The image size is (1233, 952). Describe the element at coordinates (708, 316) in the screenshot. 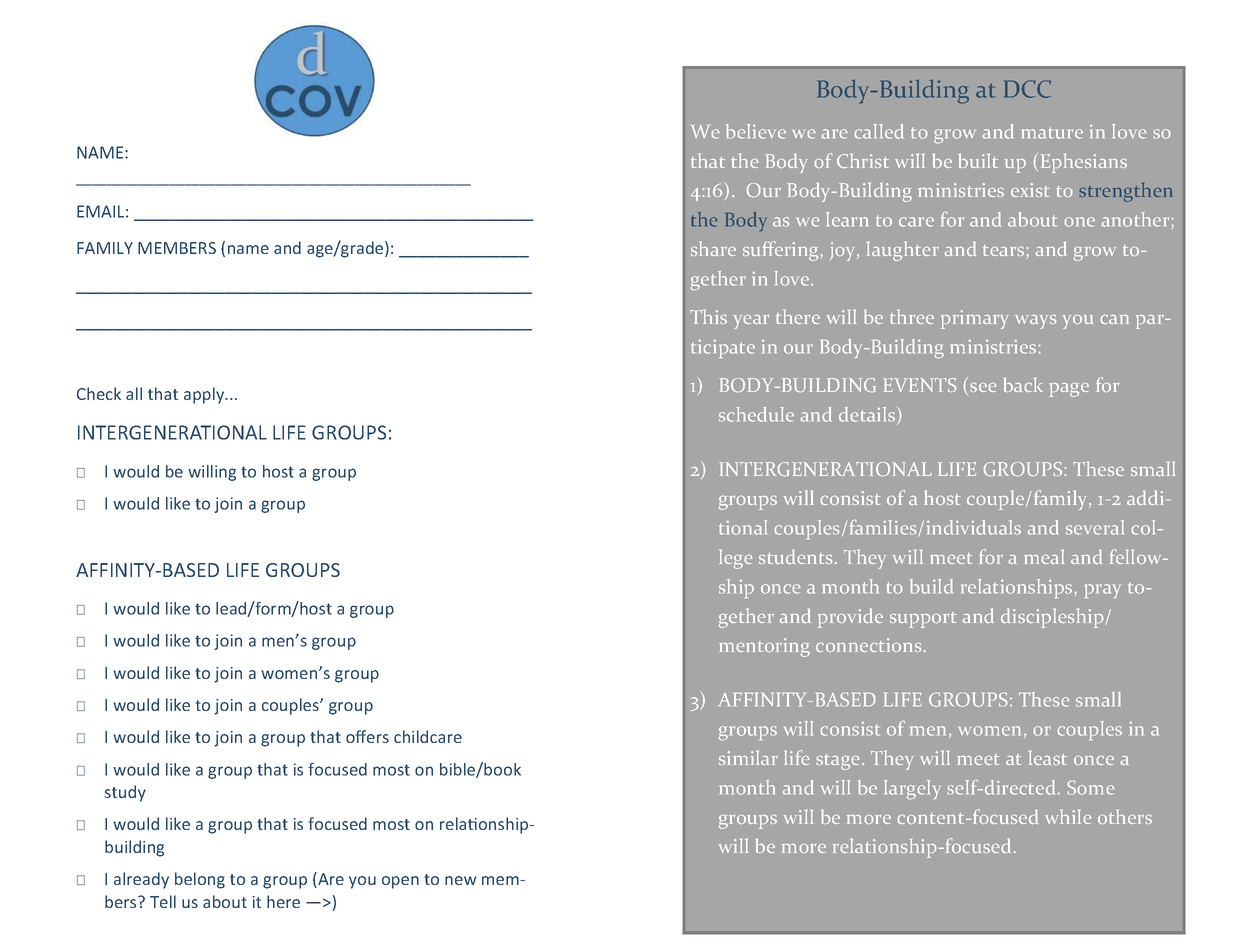

I see `This` at that location.
